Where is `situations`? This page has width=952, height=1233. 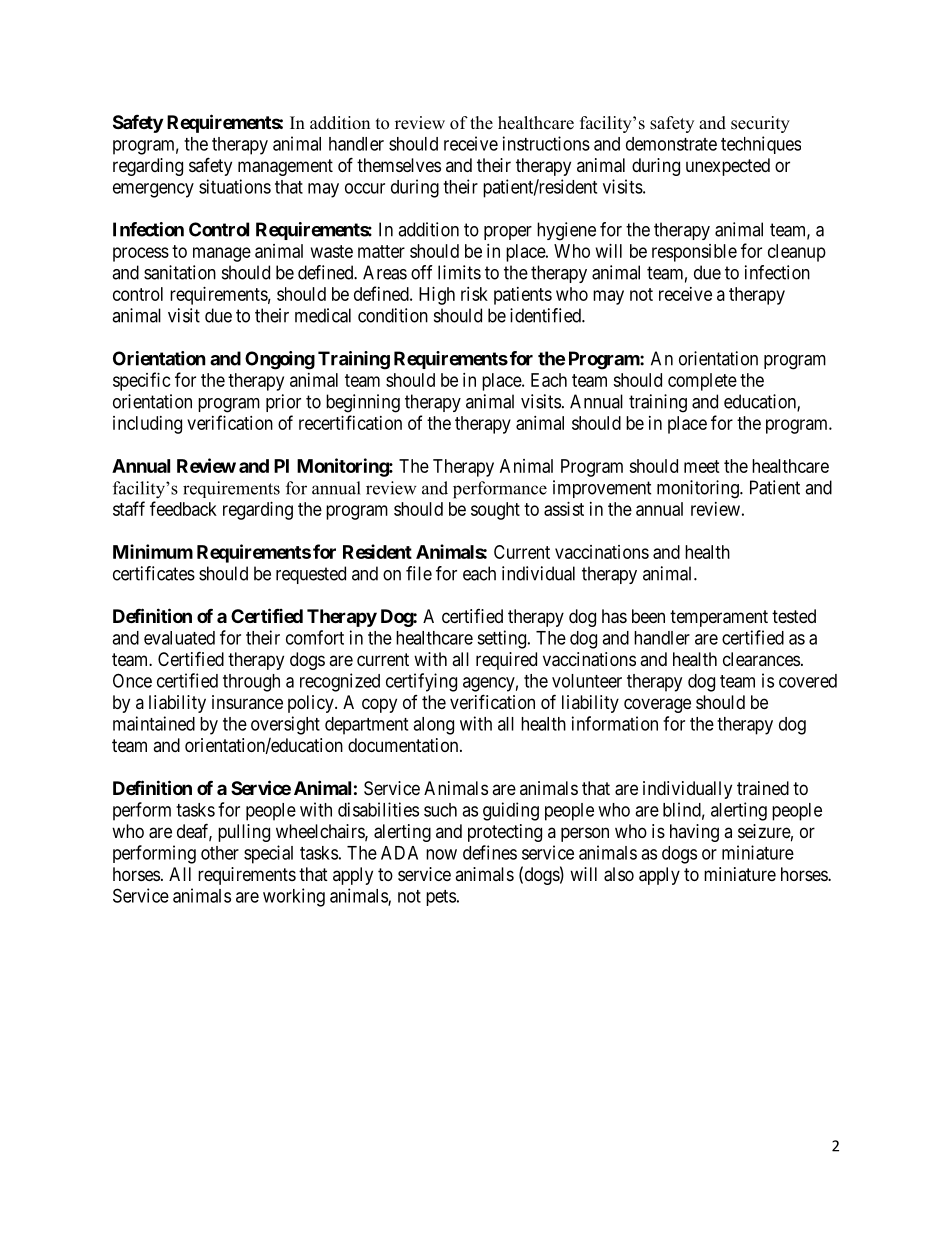 situations is located at coordinates (235, 186).
